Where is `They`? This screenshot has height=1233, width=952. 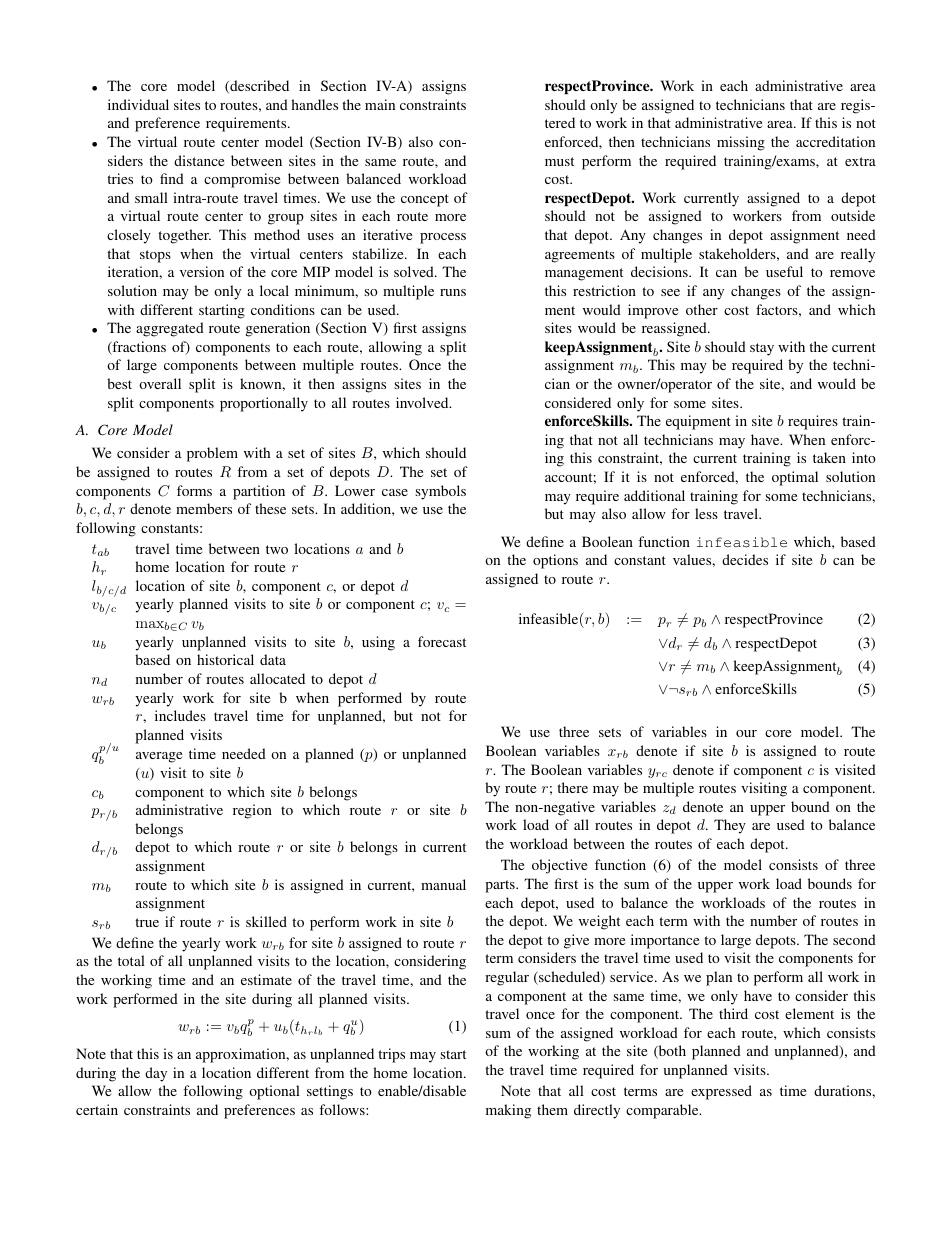 They is located at coordinates (730, 826).
